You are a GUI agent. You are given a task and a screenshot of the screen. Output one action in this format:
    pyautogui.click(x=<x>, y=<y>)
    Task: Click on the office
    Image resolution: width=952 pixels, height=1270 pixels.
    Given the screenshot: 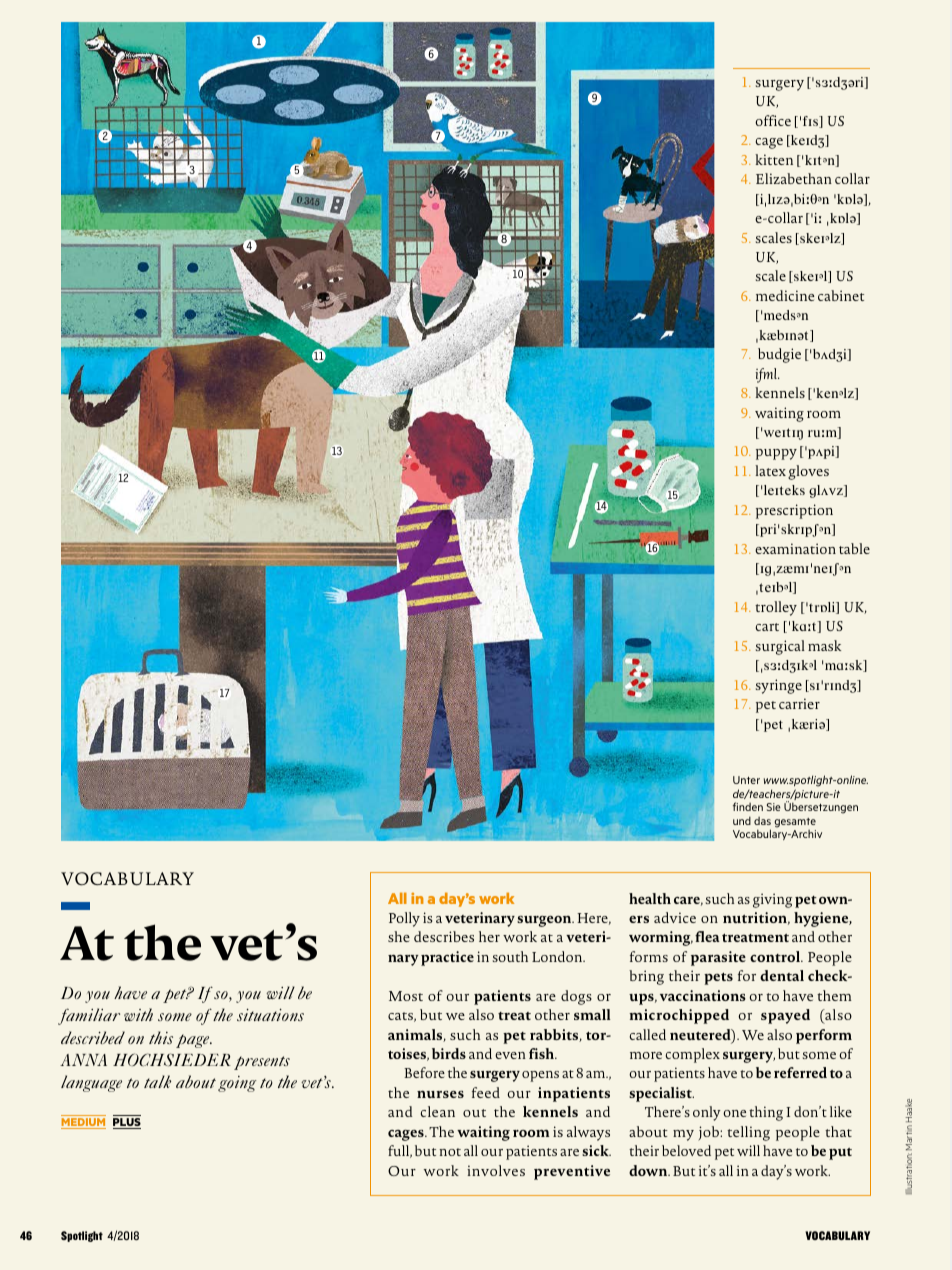 What is the action you would take?
    pyautogui.click(x=773, y=120)
